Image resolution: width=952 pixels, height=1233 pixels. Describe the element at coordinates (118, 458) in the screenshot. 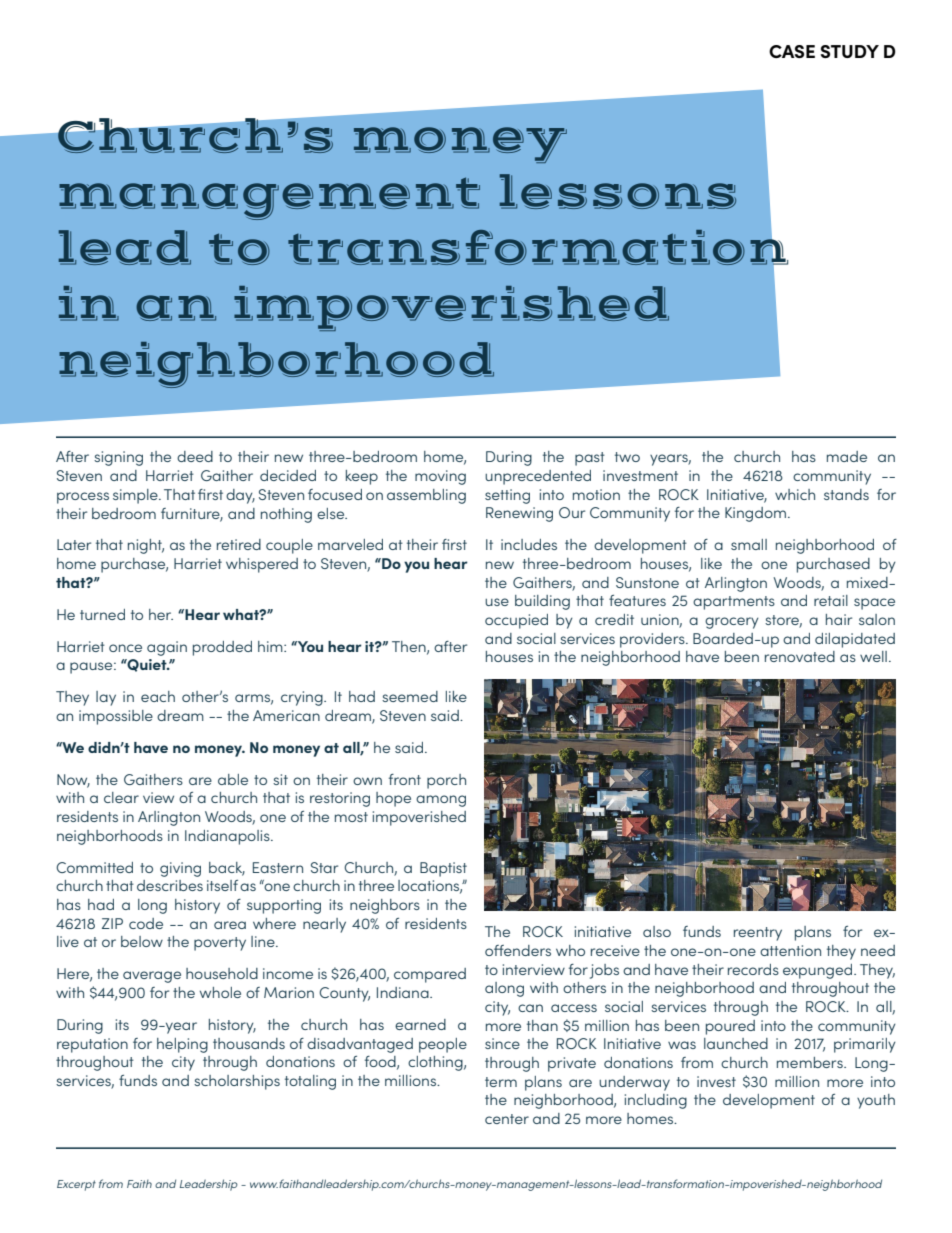

I see `signing` at that location.
